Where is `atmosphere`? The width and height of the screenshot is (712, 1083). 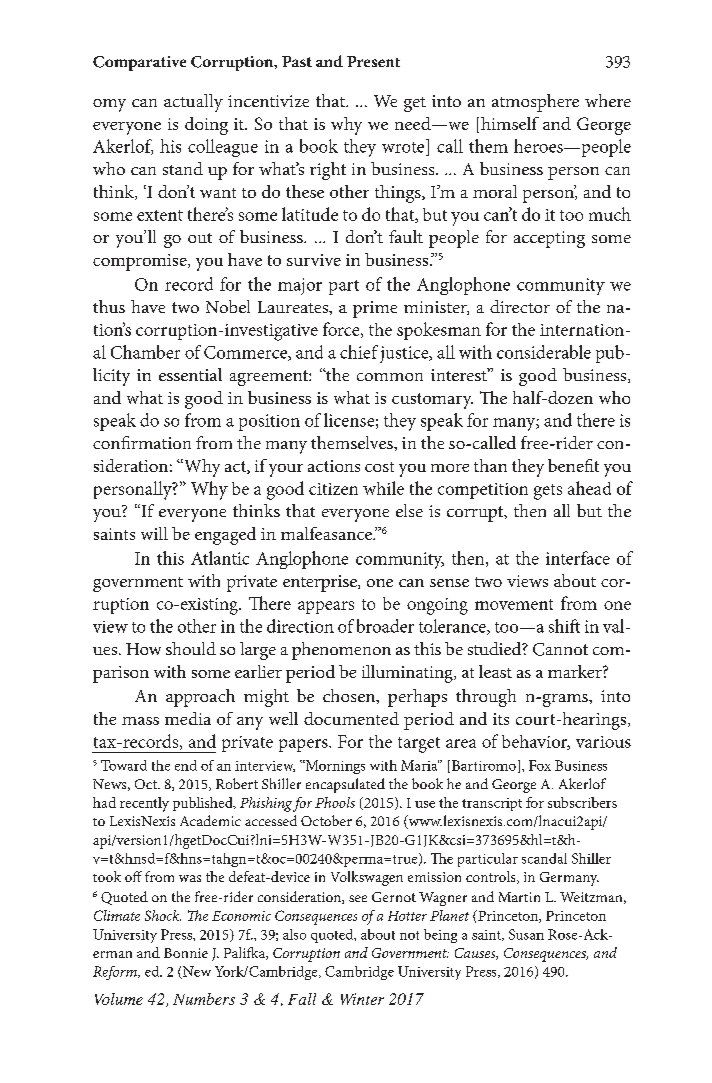
atmosphere is located at coordinates (535, 103).
